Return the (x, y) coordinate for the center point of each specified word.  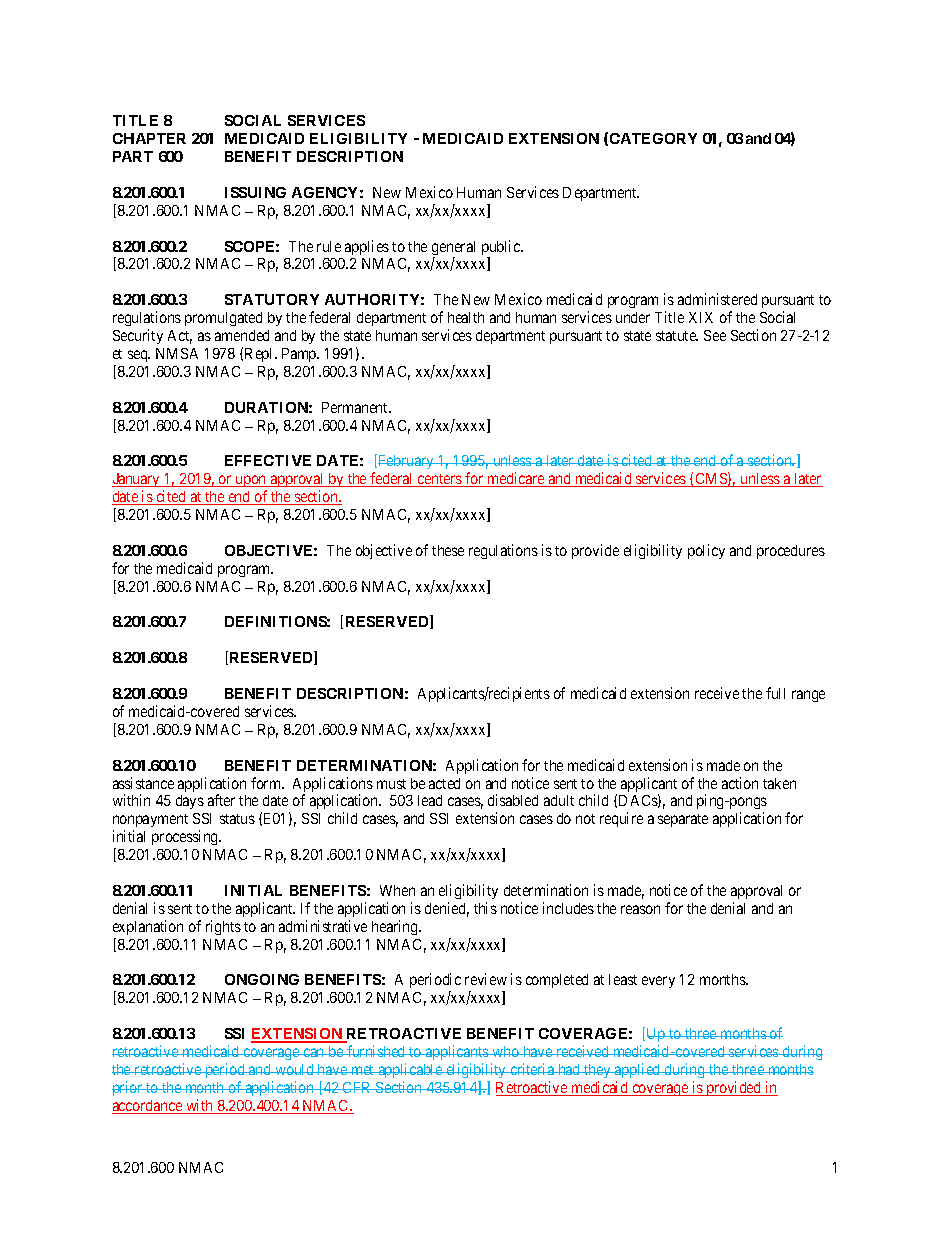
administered (717, 299)
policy (706, 551)
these (448, 550)
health (466, 317)
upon (251, 483)
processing (186, 837)
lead (430, 800)
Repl (260, 355)
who (506, 1051)
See (715, 335)
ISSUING (255, 192)
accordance (148, 1107)
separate (683, 820)
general (453, 249)
